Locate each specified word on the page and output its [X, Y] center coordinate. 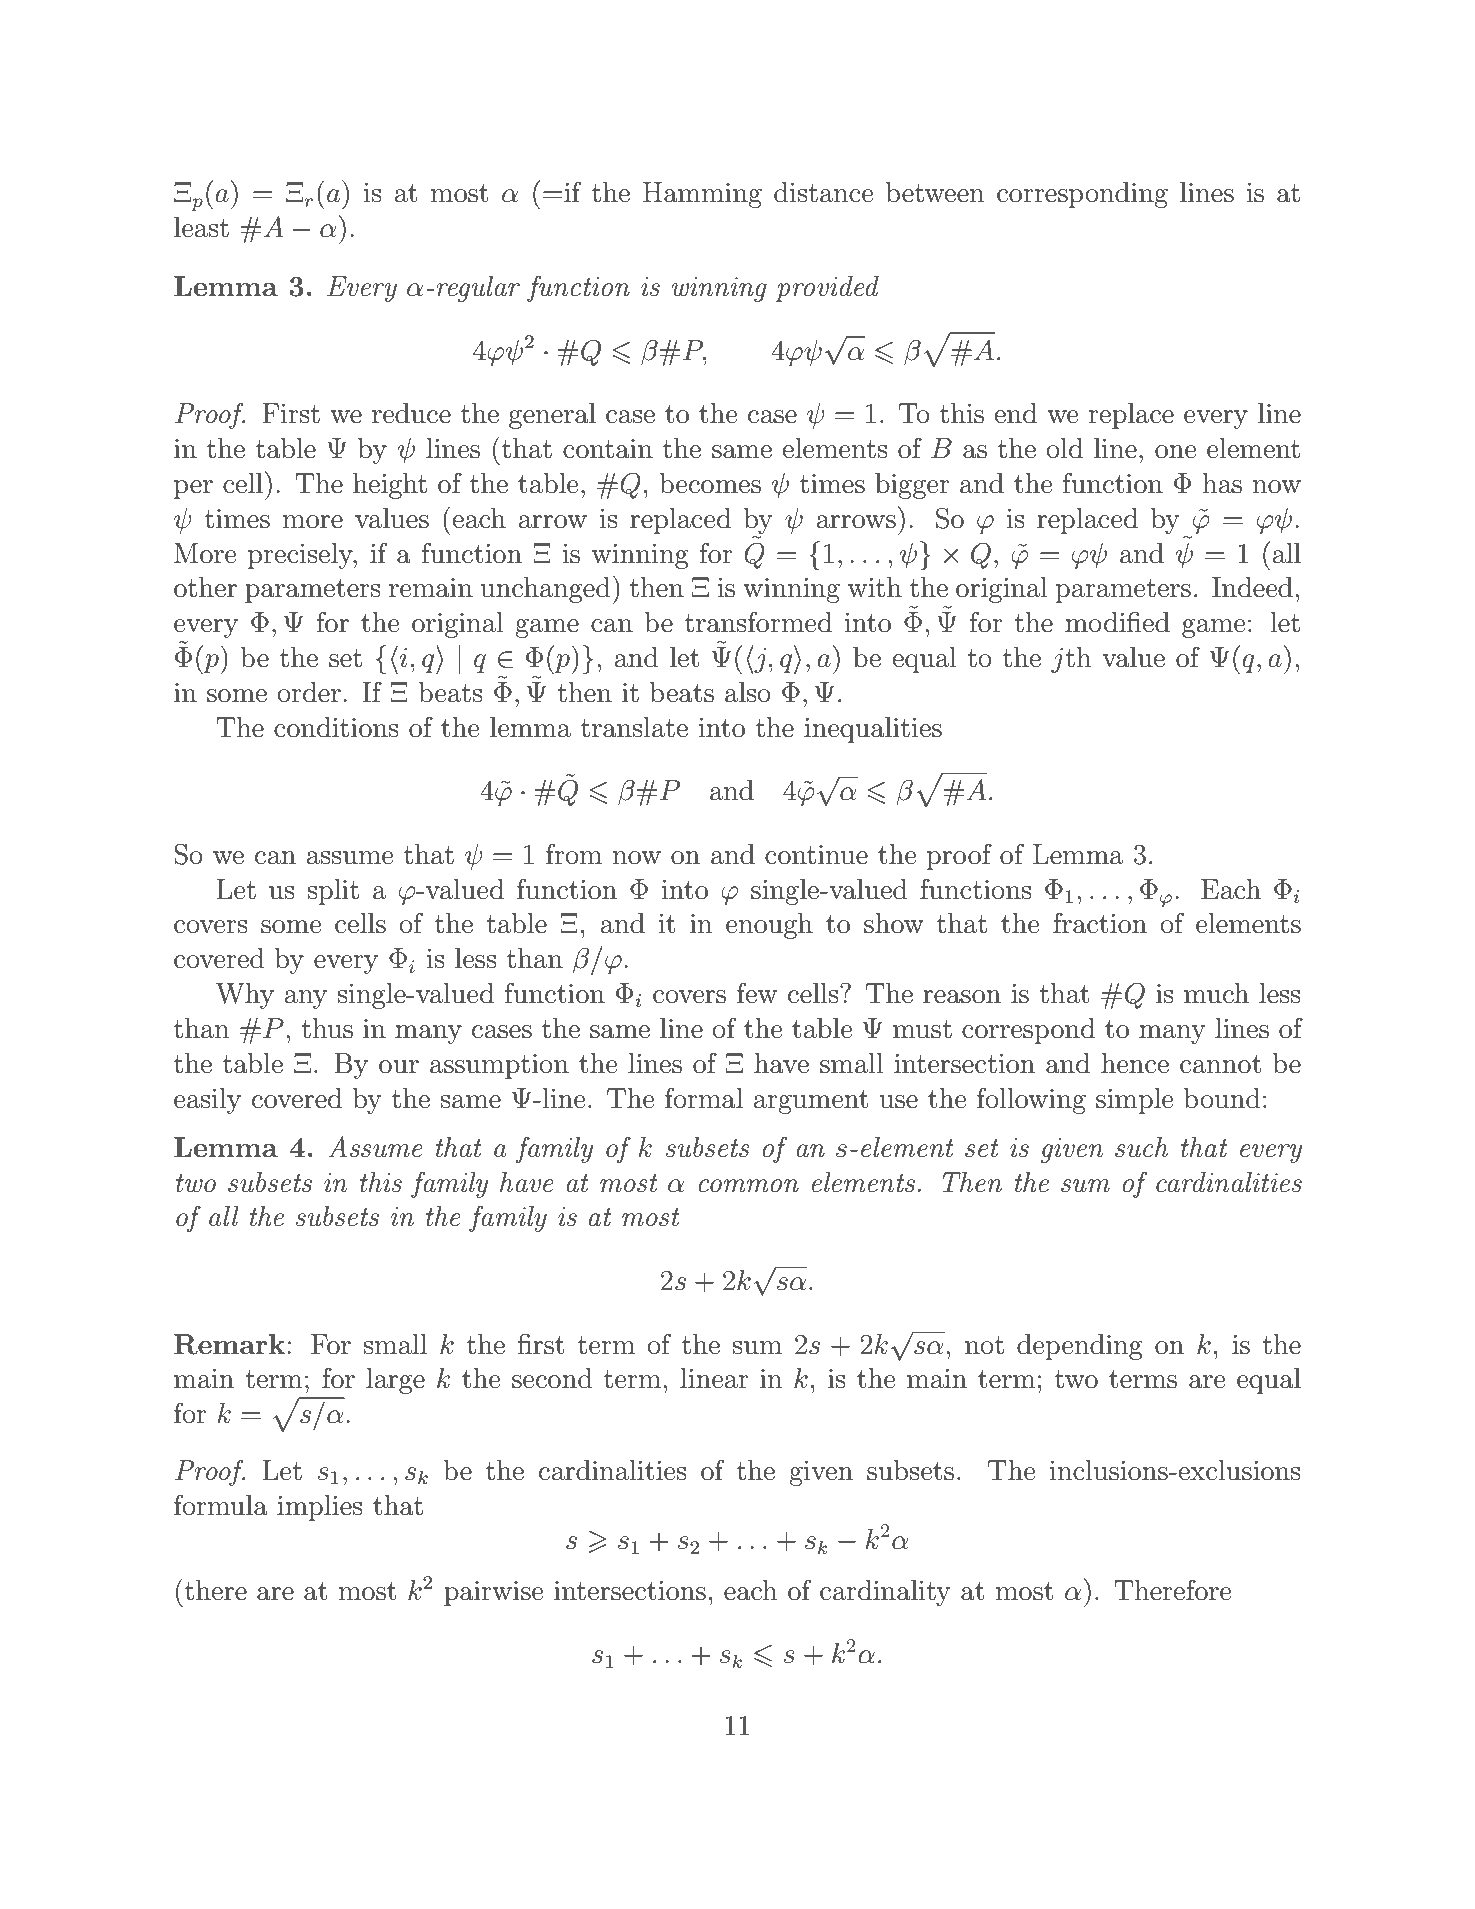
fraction [1100, 923]
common [748, 1186]
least [201, 227]
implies [320, 1508]
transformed [758, 622]
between [935, 192]
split [333, 892]
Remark [231, 1344]
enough [769, 926]
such [1141, 1147]
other [205, 587]
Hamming [702, 195]
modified [1117, 622]
